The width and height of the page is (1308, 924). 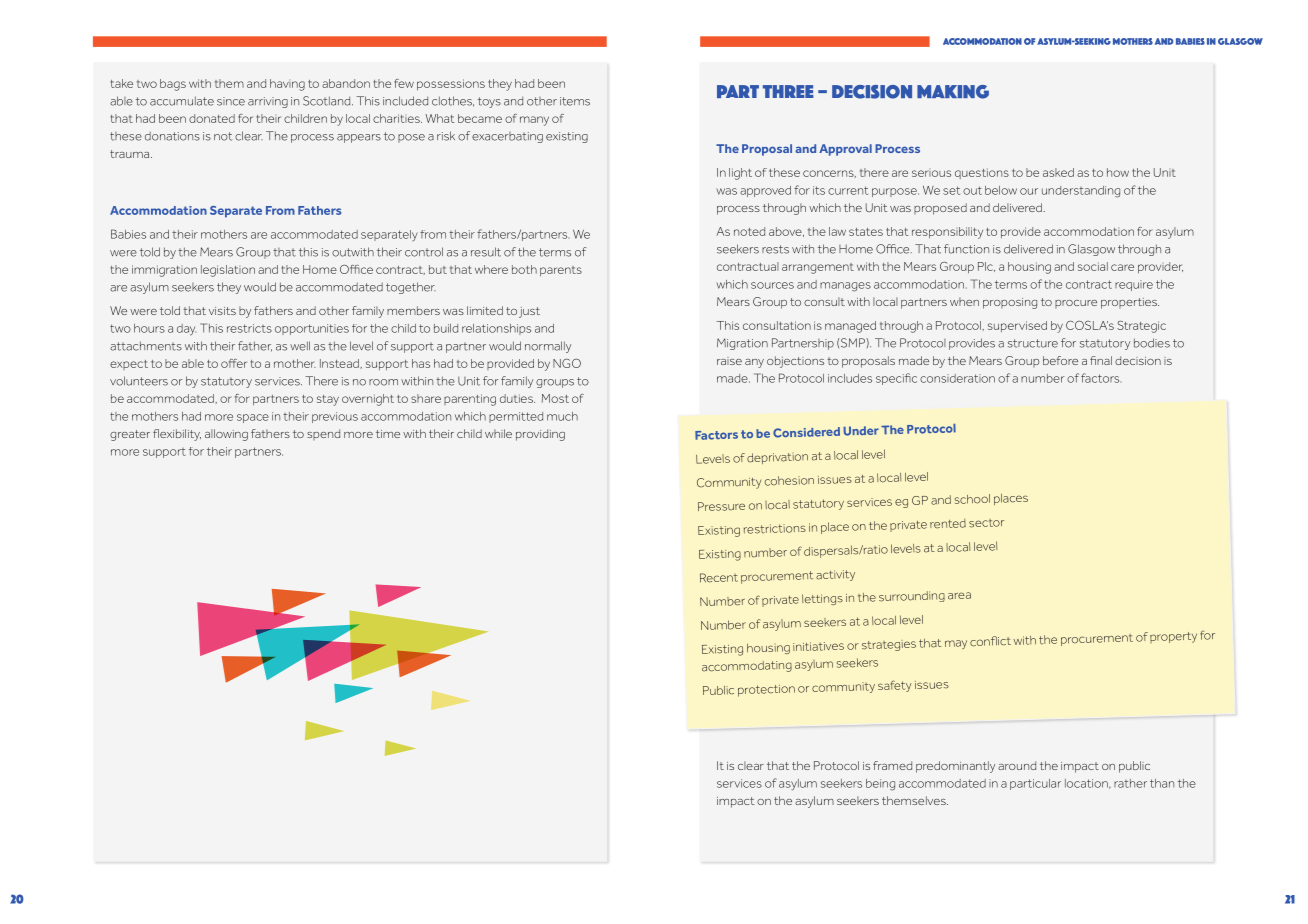 I want to click on restricts, so click(x=249, y=328).
